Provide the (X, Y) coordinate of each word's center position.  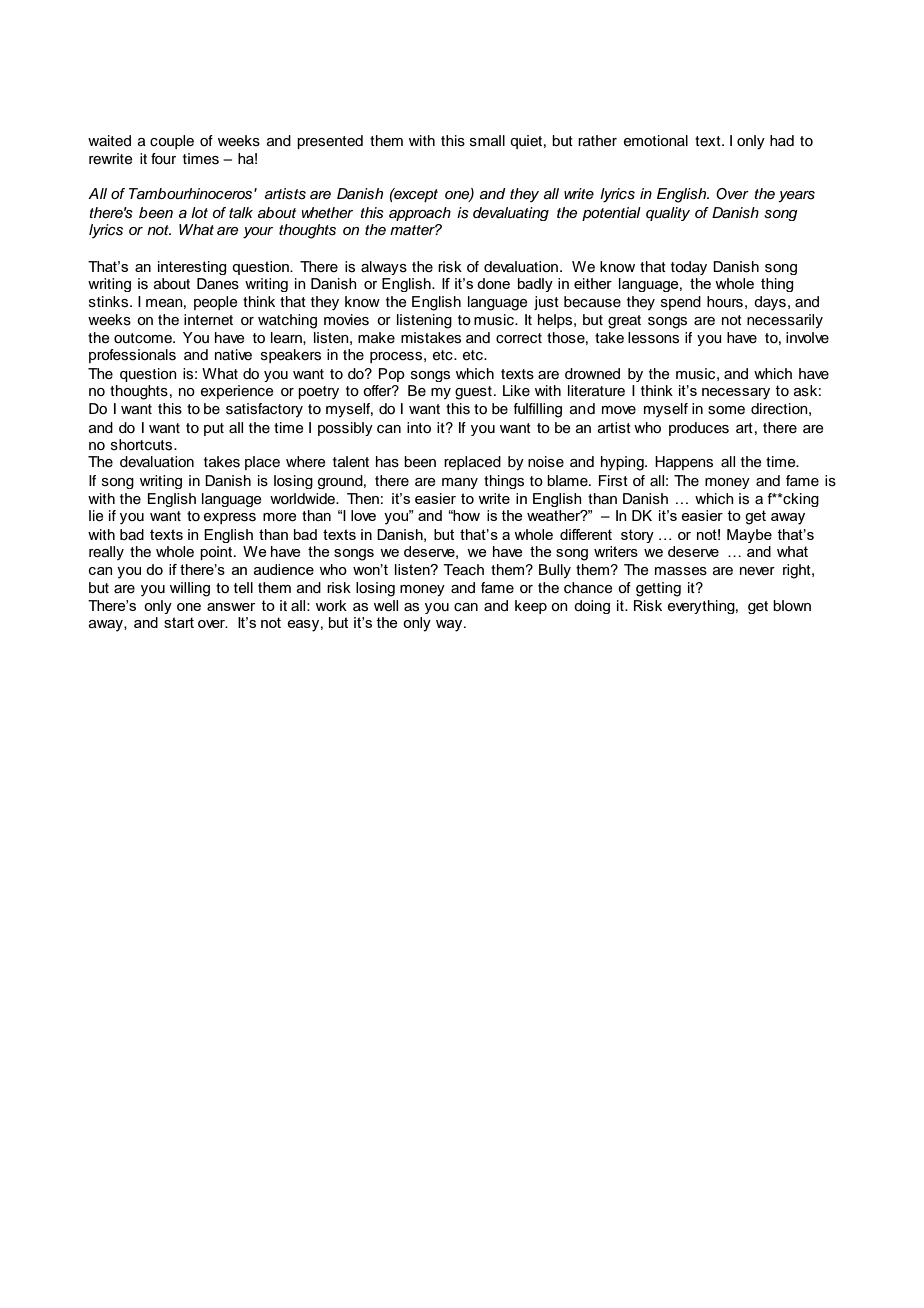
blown (792, 605)
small (487, 141)
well (386, 606)
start (179, 622)
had (782, 140)
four (163, 159)
